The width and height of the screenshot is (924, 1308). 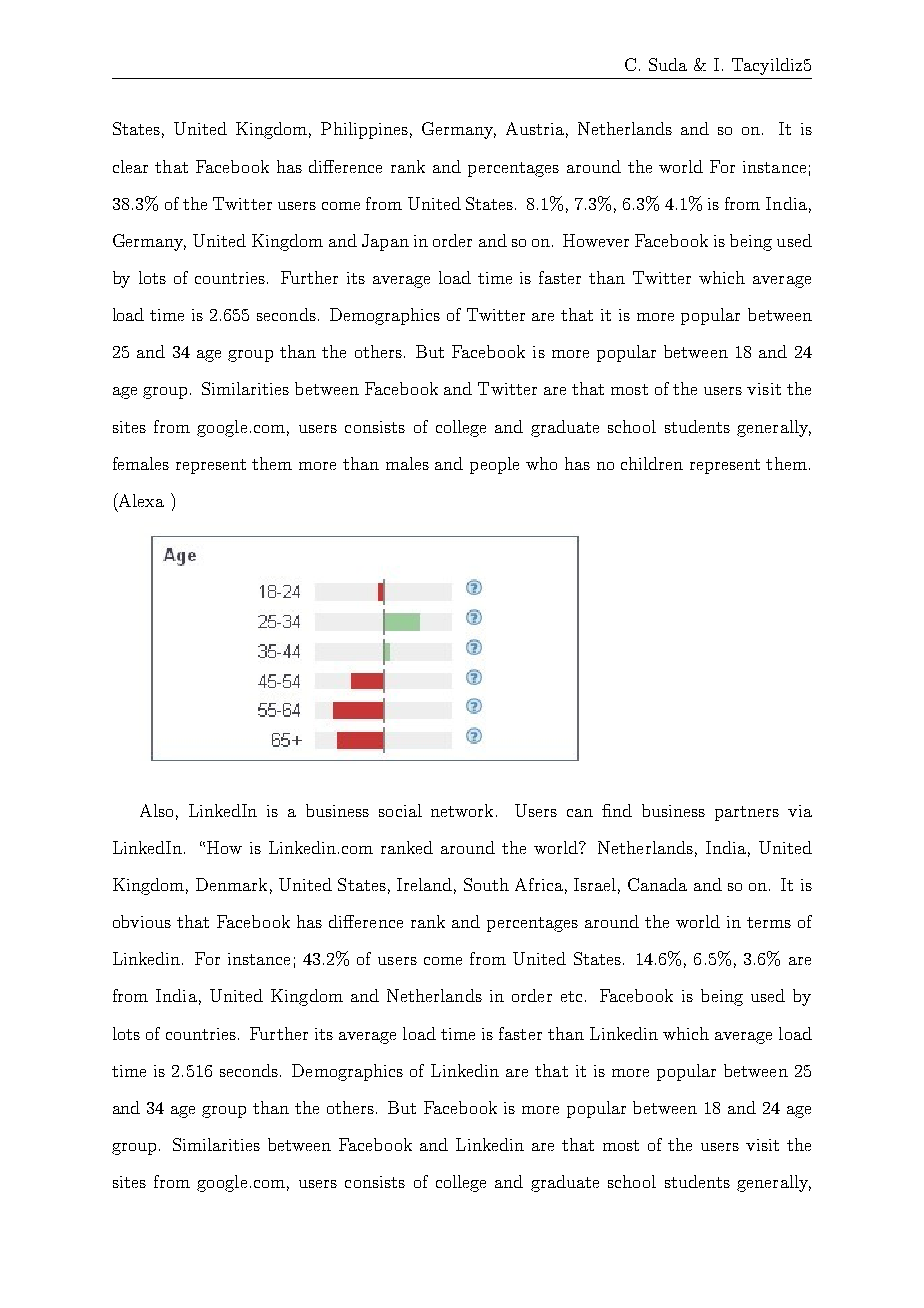 I want to click on children, so click(x=652, y=463).
